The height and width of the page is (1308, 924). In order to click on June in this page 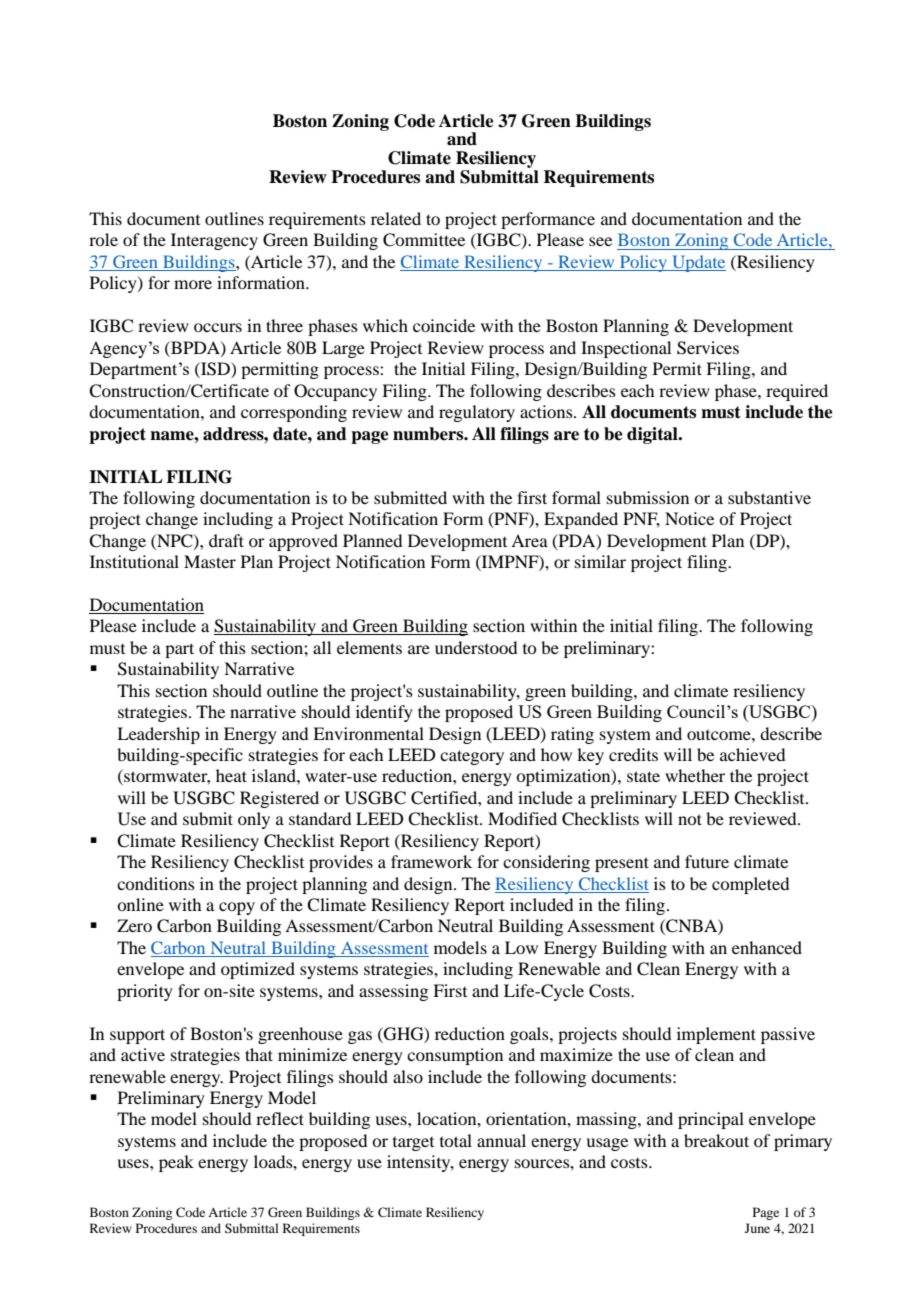, I will do `click(757, 1228)`.
